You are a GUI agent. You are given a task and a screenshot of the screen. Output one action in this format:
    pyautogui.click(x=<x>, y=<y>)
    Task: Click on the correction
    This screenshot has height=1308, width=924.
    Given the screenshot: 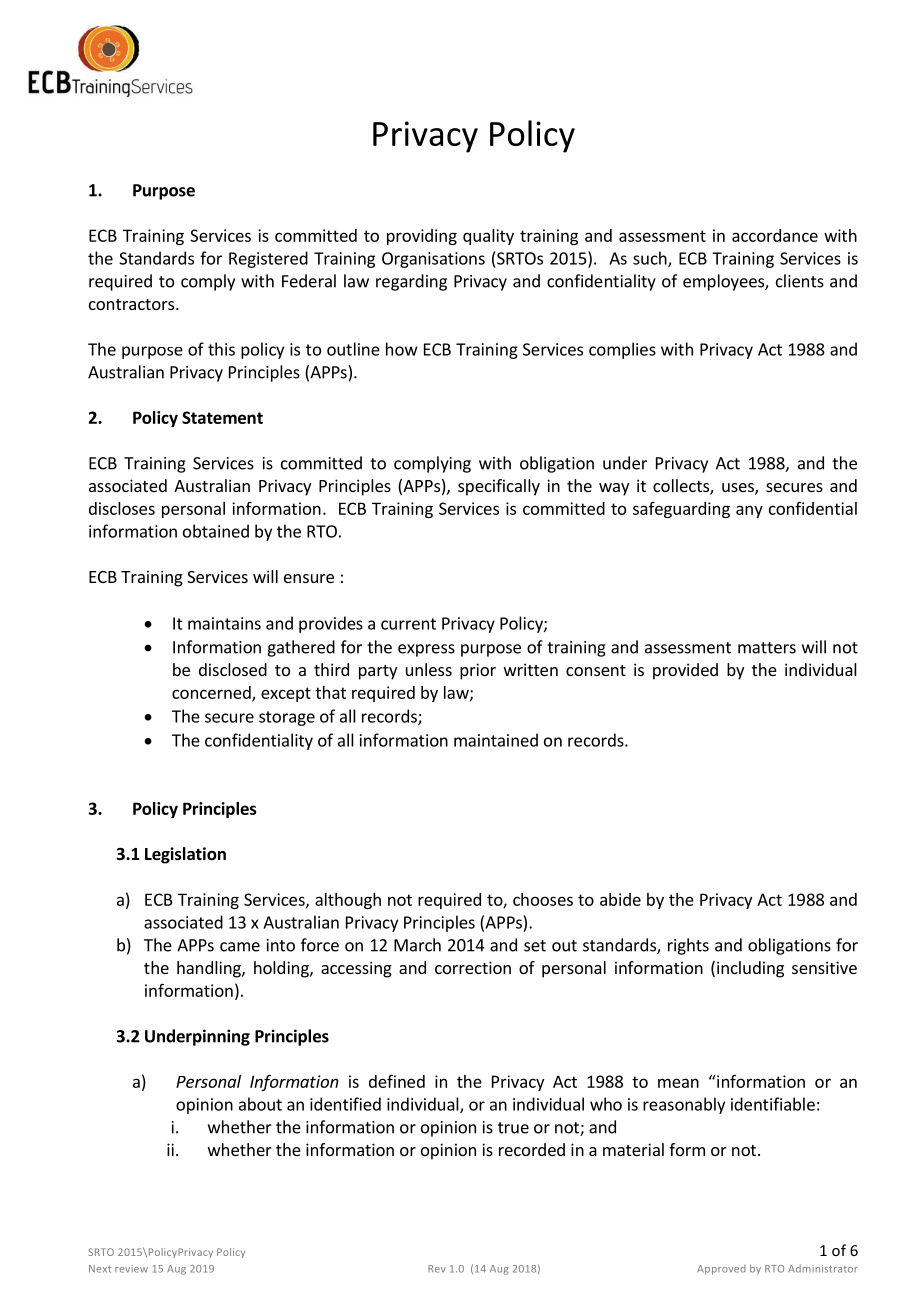 What is the action you would take?
    pyautogui.click(x=473, y=967)
